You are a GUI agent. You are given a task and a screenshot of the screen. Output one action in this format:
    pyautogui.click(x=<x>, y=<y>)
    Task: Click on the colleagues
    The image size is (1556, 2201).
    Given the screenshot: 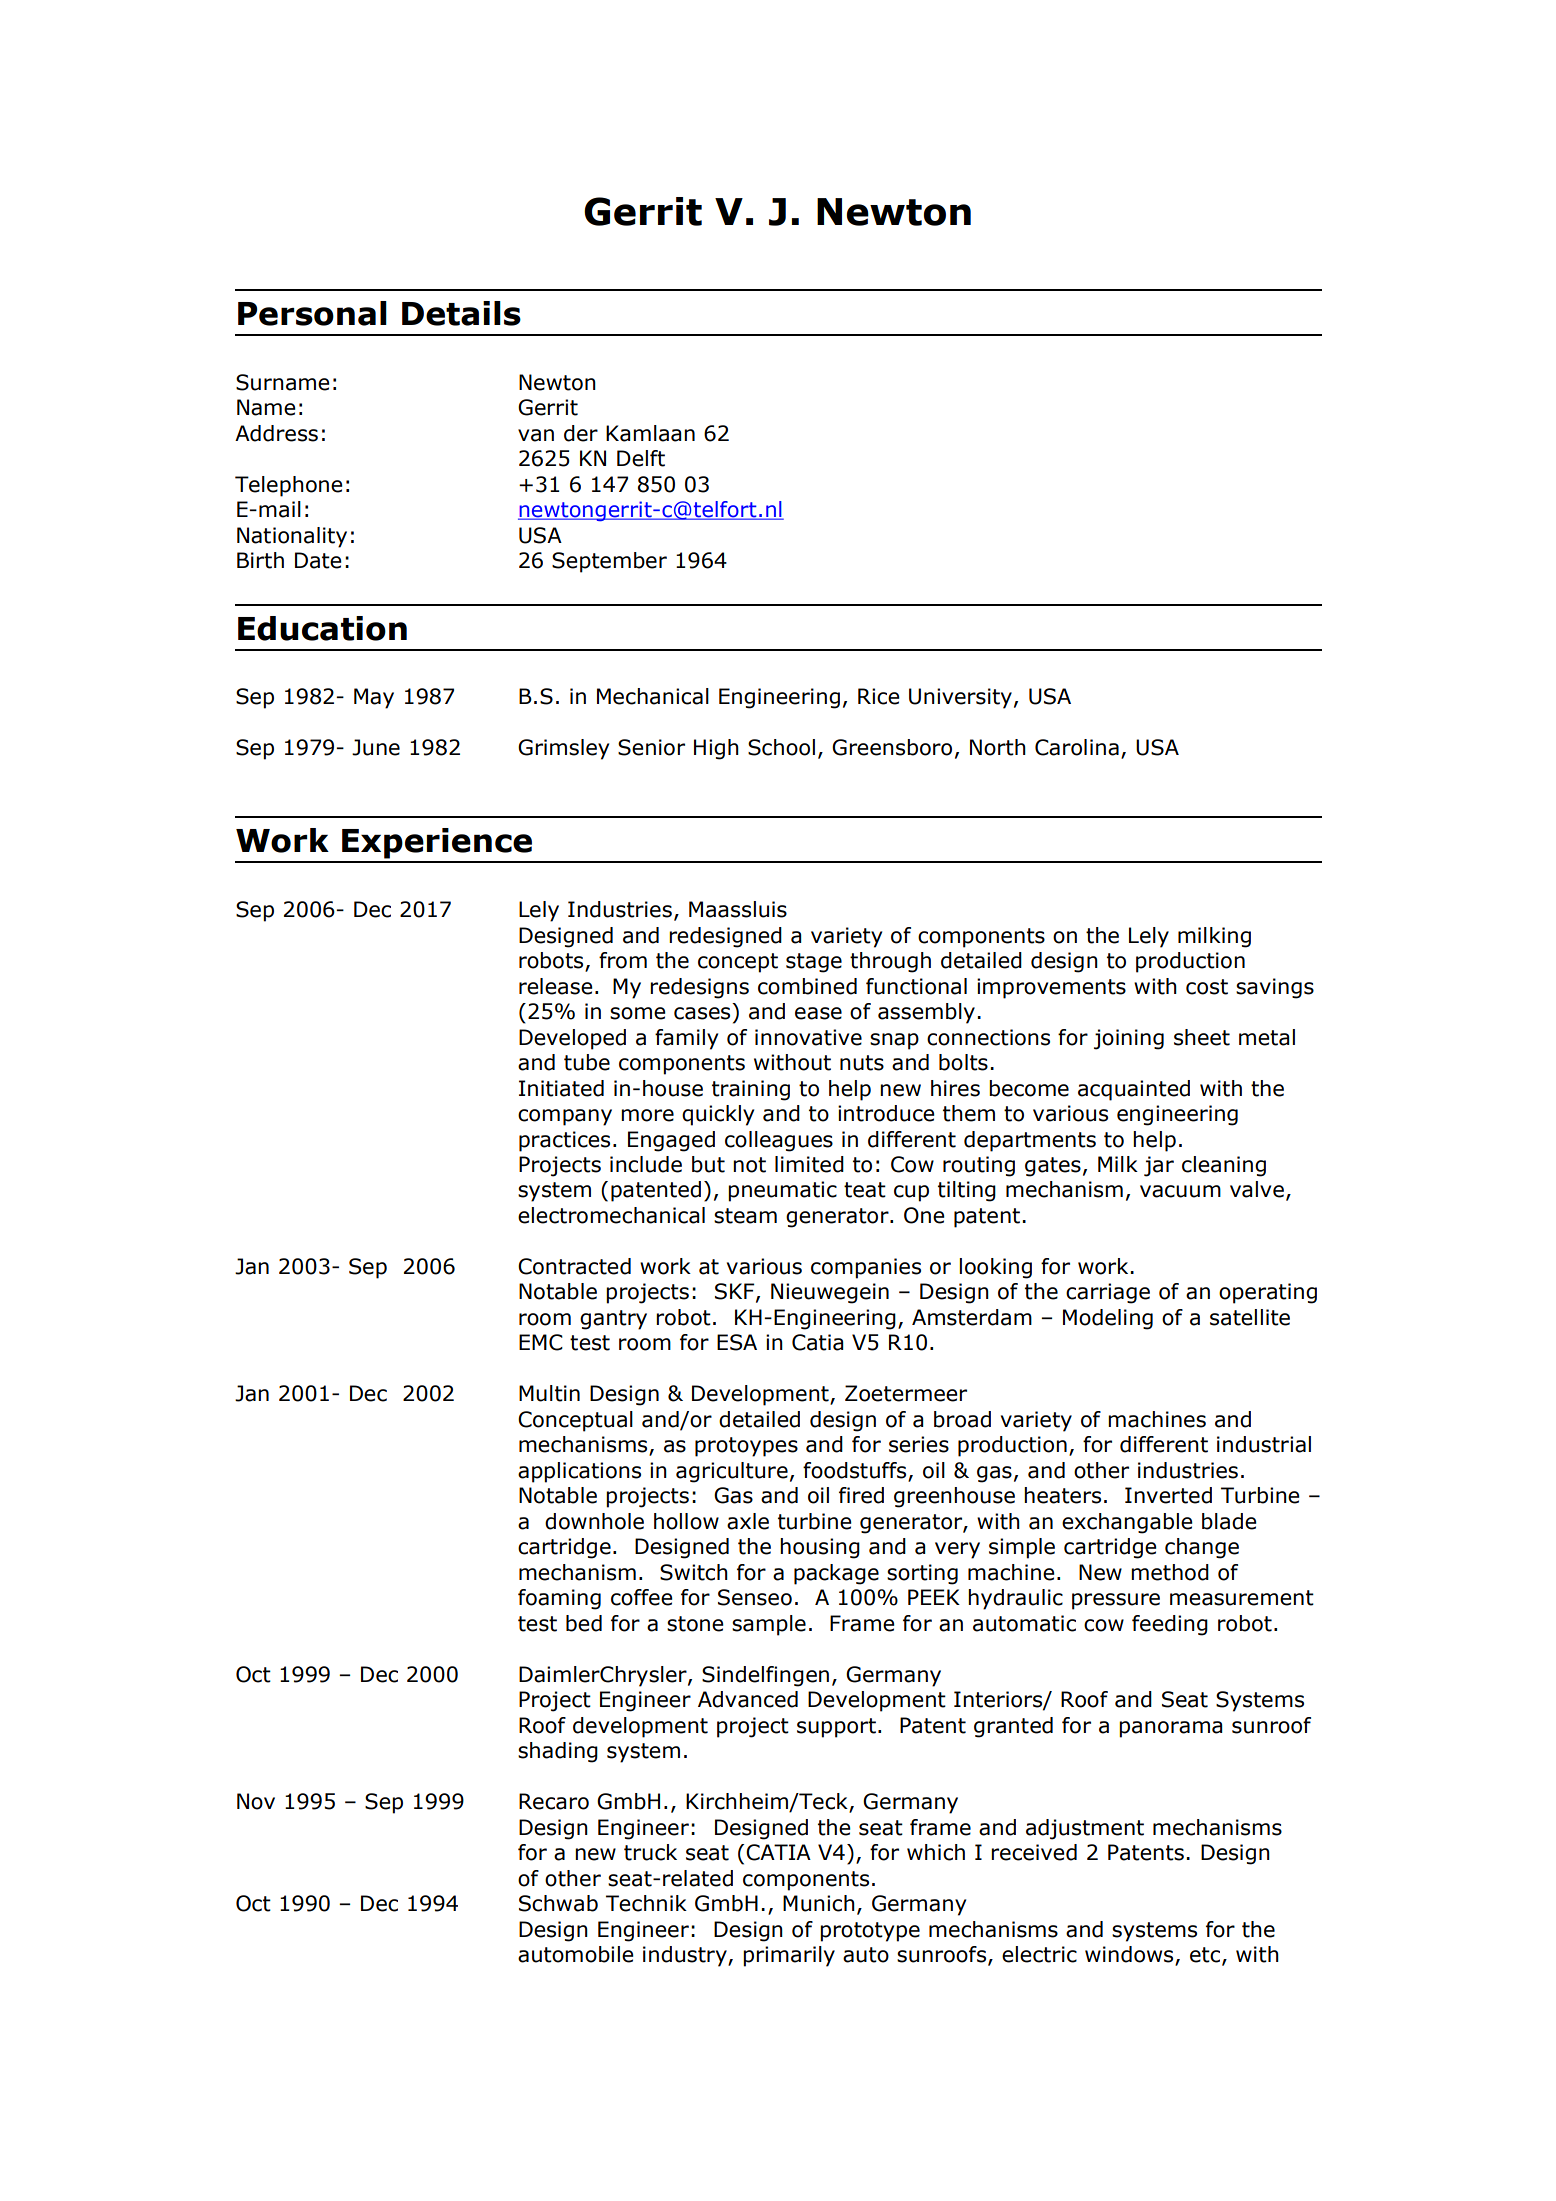 What is the action you would take?
    pyautogui.click(x=779, y=1141)
